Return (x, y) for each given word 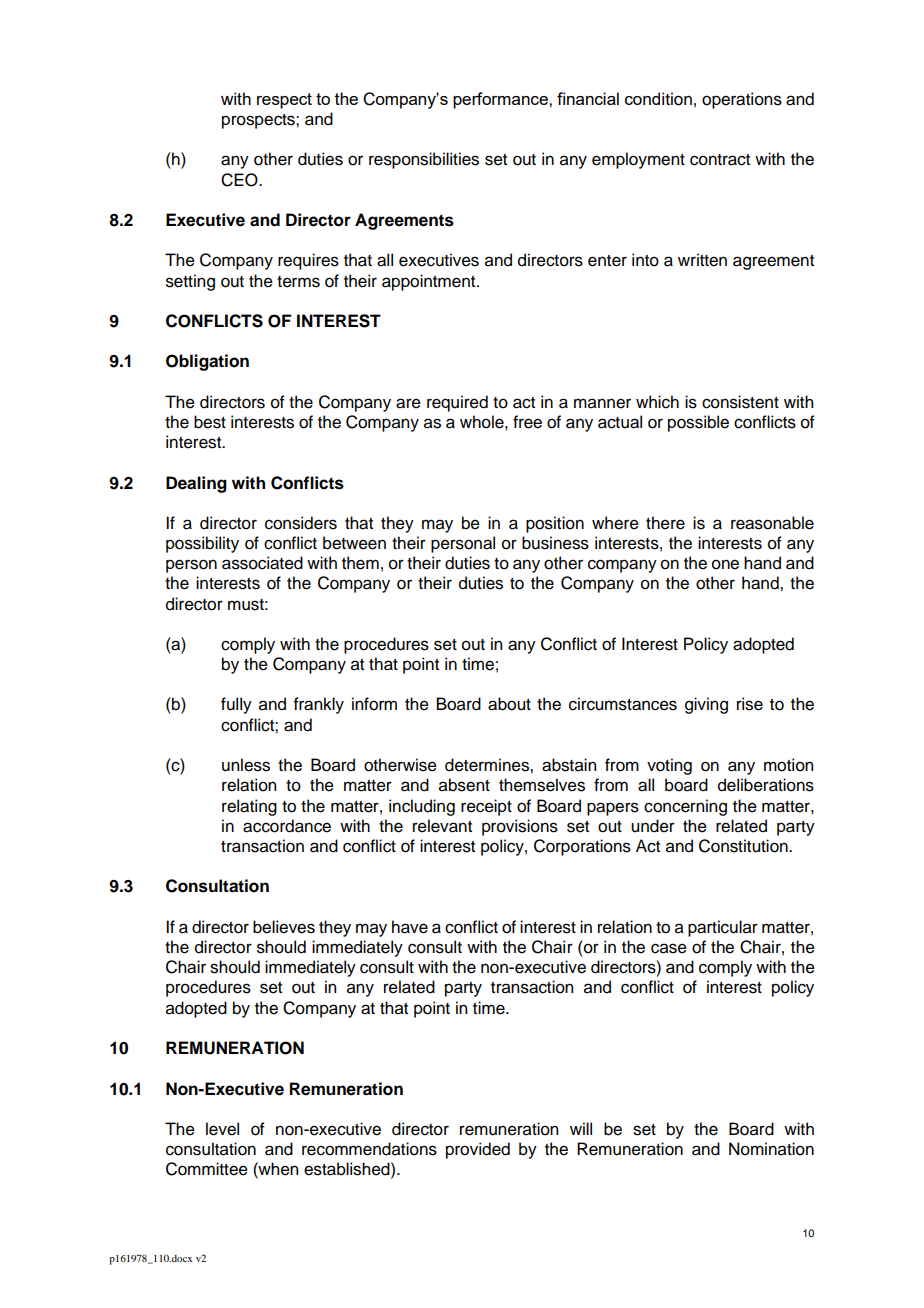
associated (262, 563)
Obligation (207, 362)
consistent (740, 402)
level (222, 1129)
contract (720, 160)
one (725, 564)
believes (284, 927)
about (509, 704)
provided (478, 1150)
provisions (520, 827)
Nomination (771, 1149)
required (457, 403)
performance (501, 100)
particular (723, 928)
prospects (259, 121)
